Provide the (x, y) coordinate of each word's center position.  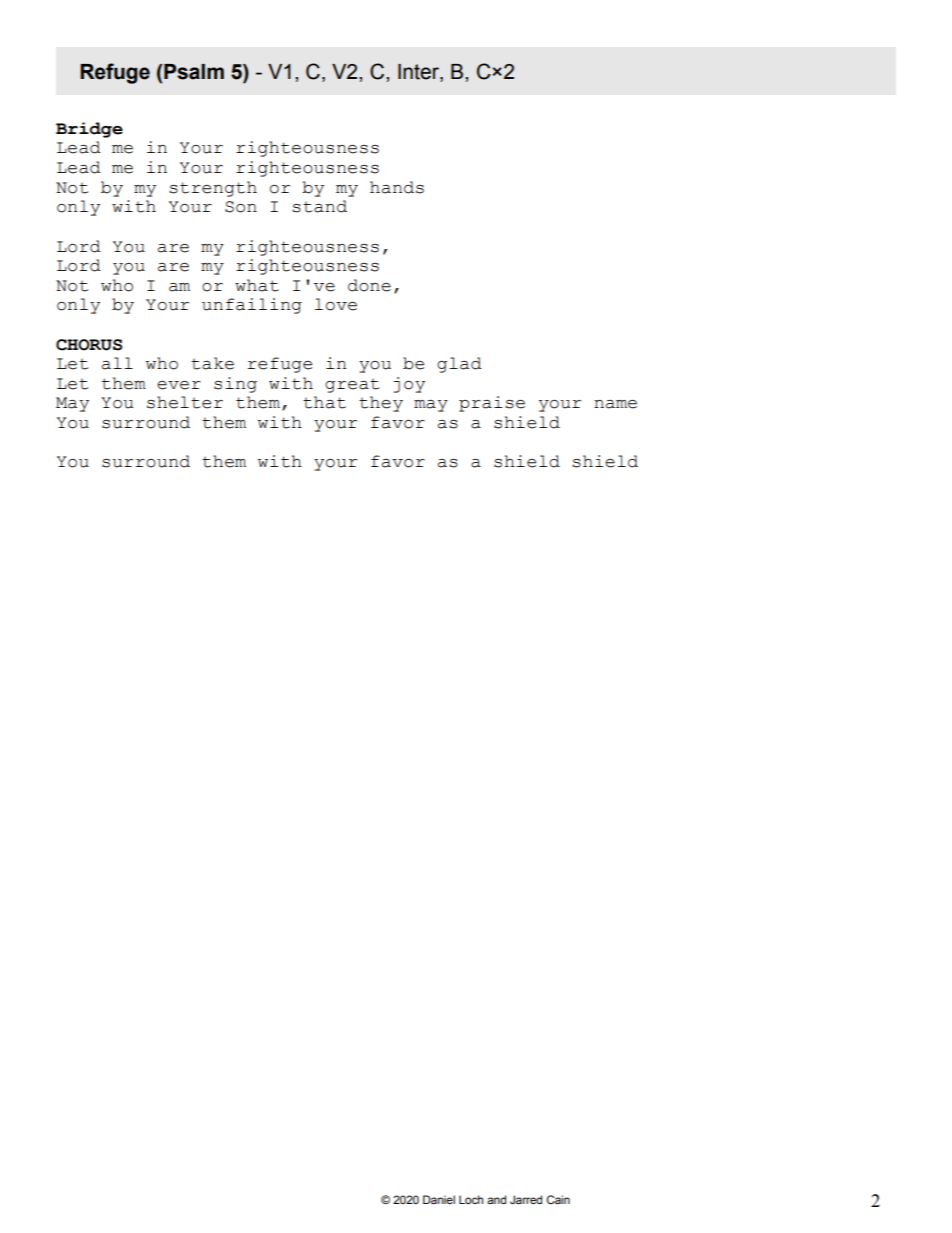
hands (397, 187)
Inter (419, 72)
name (615, 404)
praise (492, 404)
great (352, 386)
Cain (558, 1199)
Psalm (194, 72)
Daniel (439, 1199)
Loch (471, 1199)
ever (179, 385)
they (381, 404)
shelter (185, 402)
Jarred (526, 1199)
